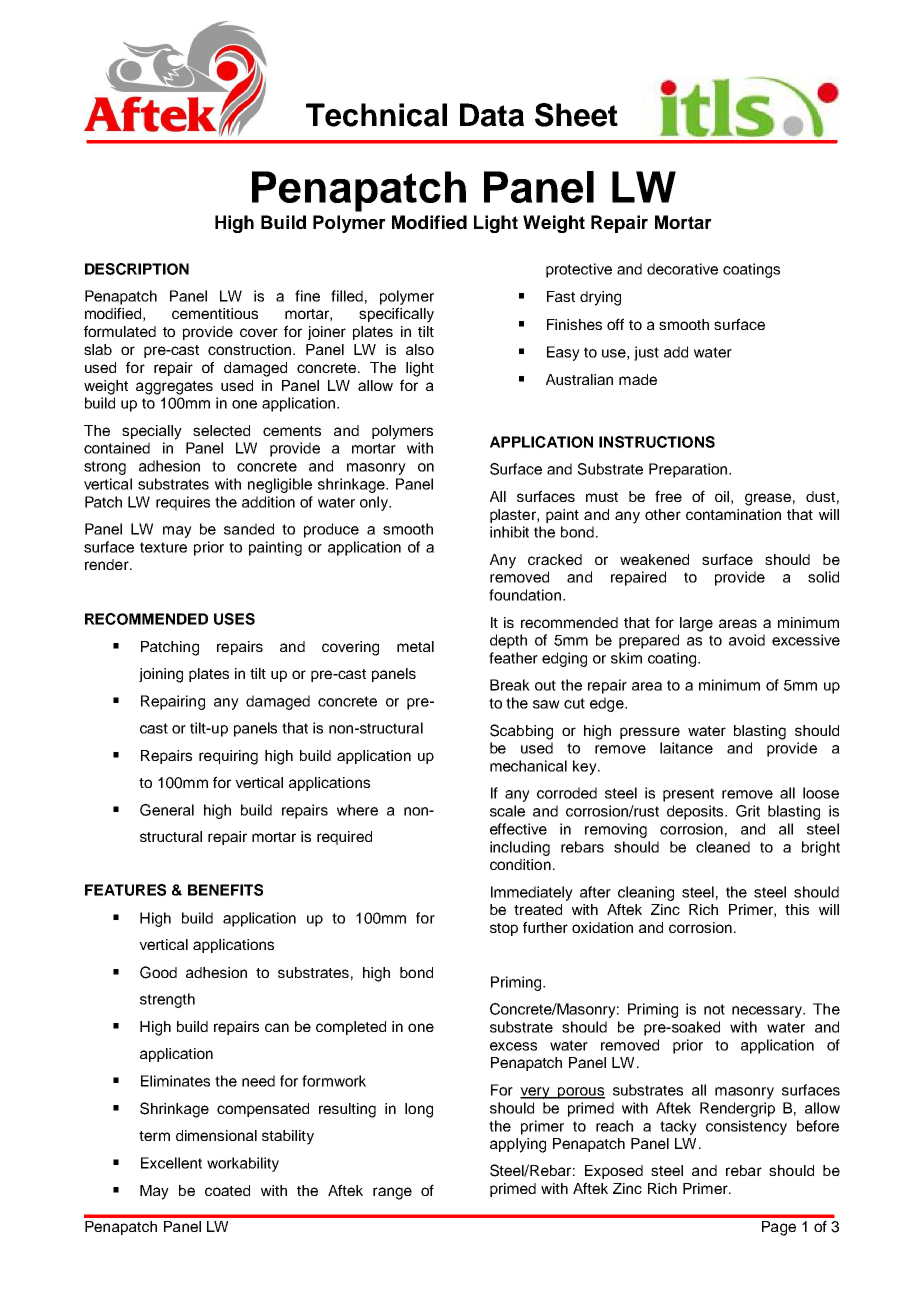 The width and height of the document is (924, 1308). I want to click on Sheet, so click(576, 115).
